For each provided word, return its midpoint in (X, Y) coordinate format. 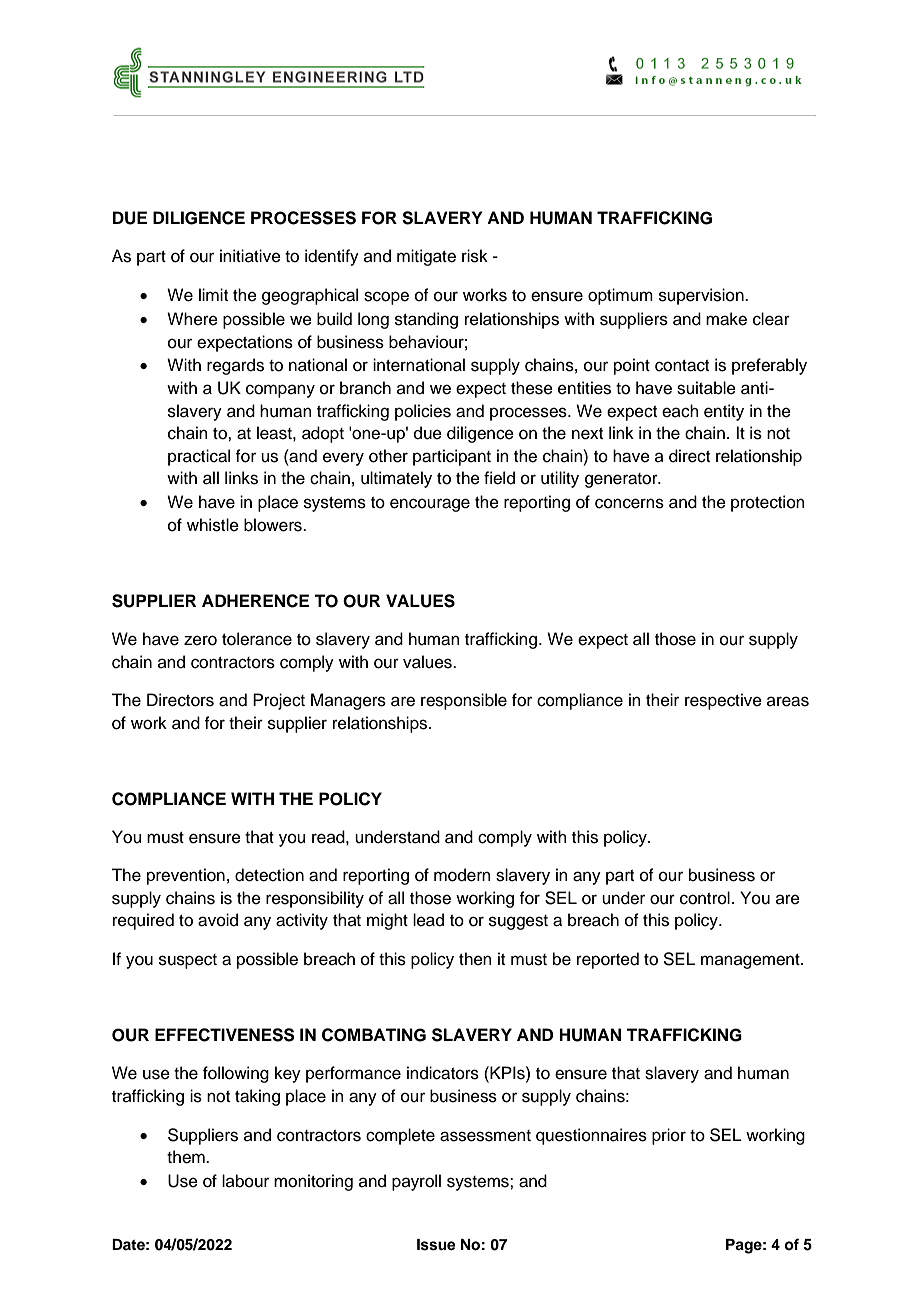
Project (279, 701)
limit (213, 294)
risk (475, 256)
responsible (464, 701)
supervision (702, 296)
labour (245, 1181)
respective (723, 701)
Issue (436, 1245)
